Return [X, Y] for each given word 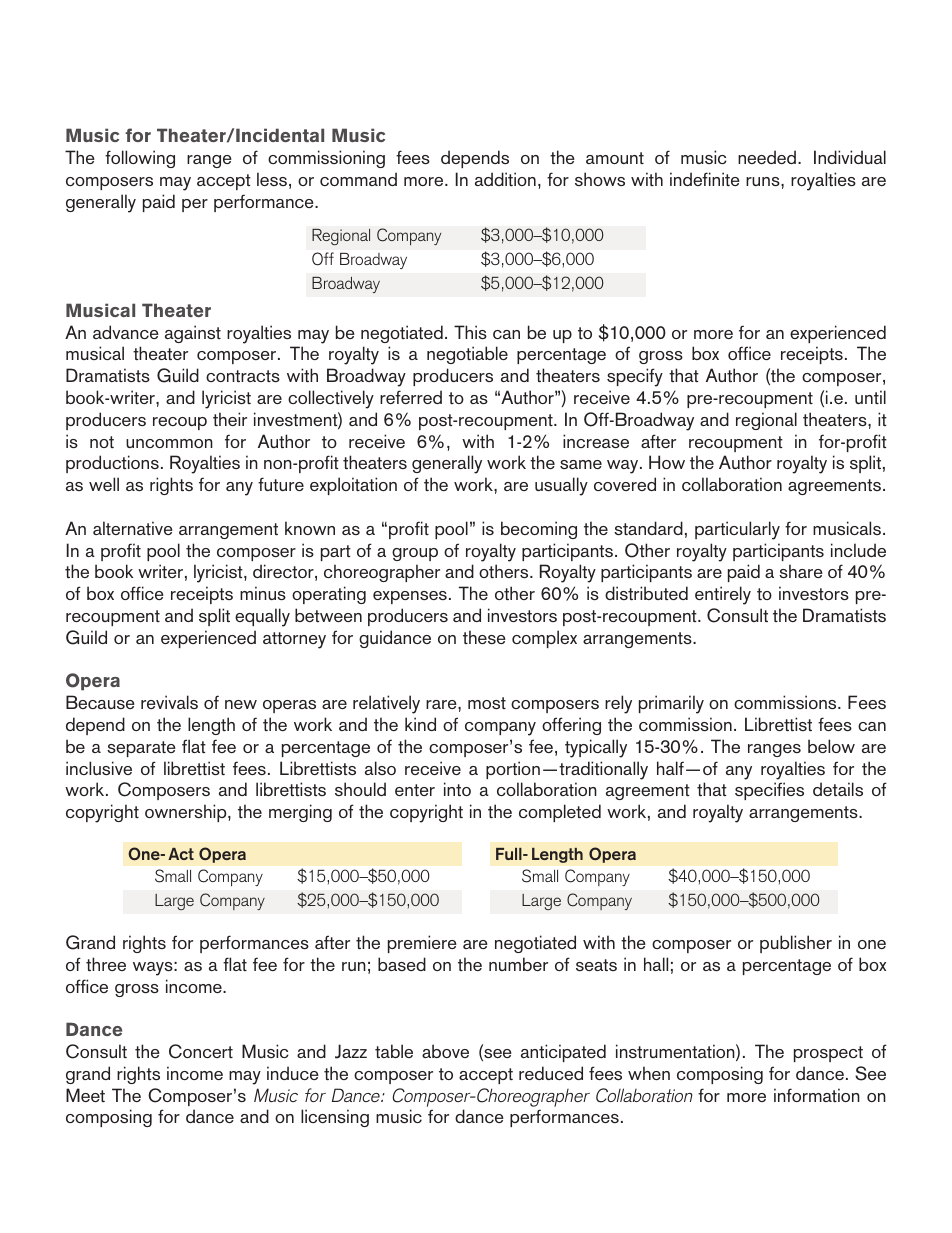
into [457, 789]
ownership [187, 813]
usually [561, 486]
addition [505, 179]
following [140, 159]
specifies [769, 791]
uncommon [169, 443]
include [858, 550]
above [445, 1051]
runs [764, 181]
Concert [201, 1051]
